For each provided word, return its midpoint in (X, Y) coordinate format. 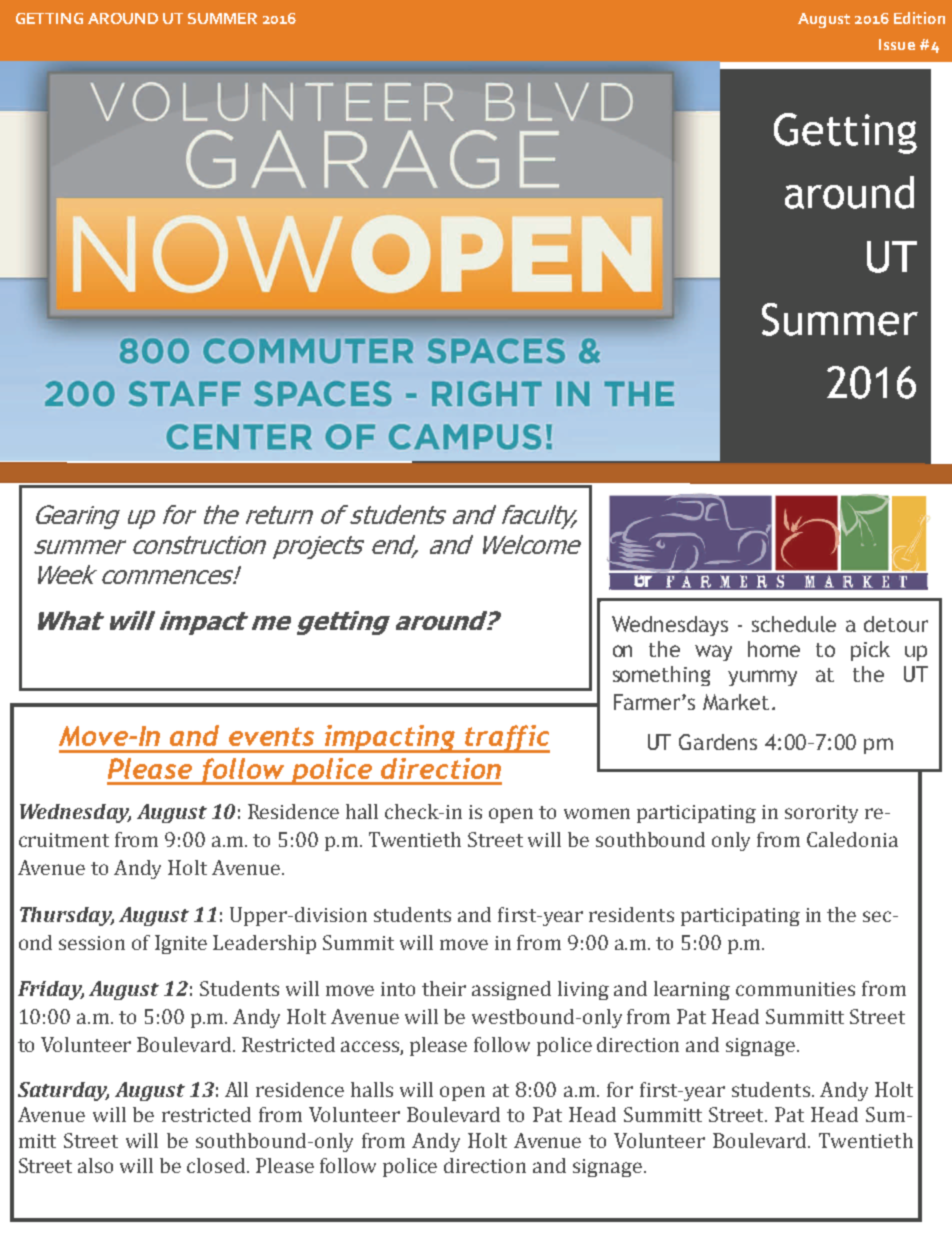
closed (217, 1165)
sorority (821, 814)
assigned (511, 990)
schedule (794, 624)
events (271, 736)
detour (896, 624)
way (713, 653)
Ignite (181, 944)
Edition (919, 18)
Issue (897, 44)
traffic (506, 739)
